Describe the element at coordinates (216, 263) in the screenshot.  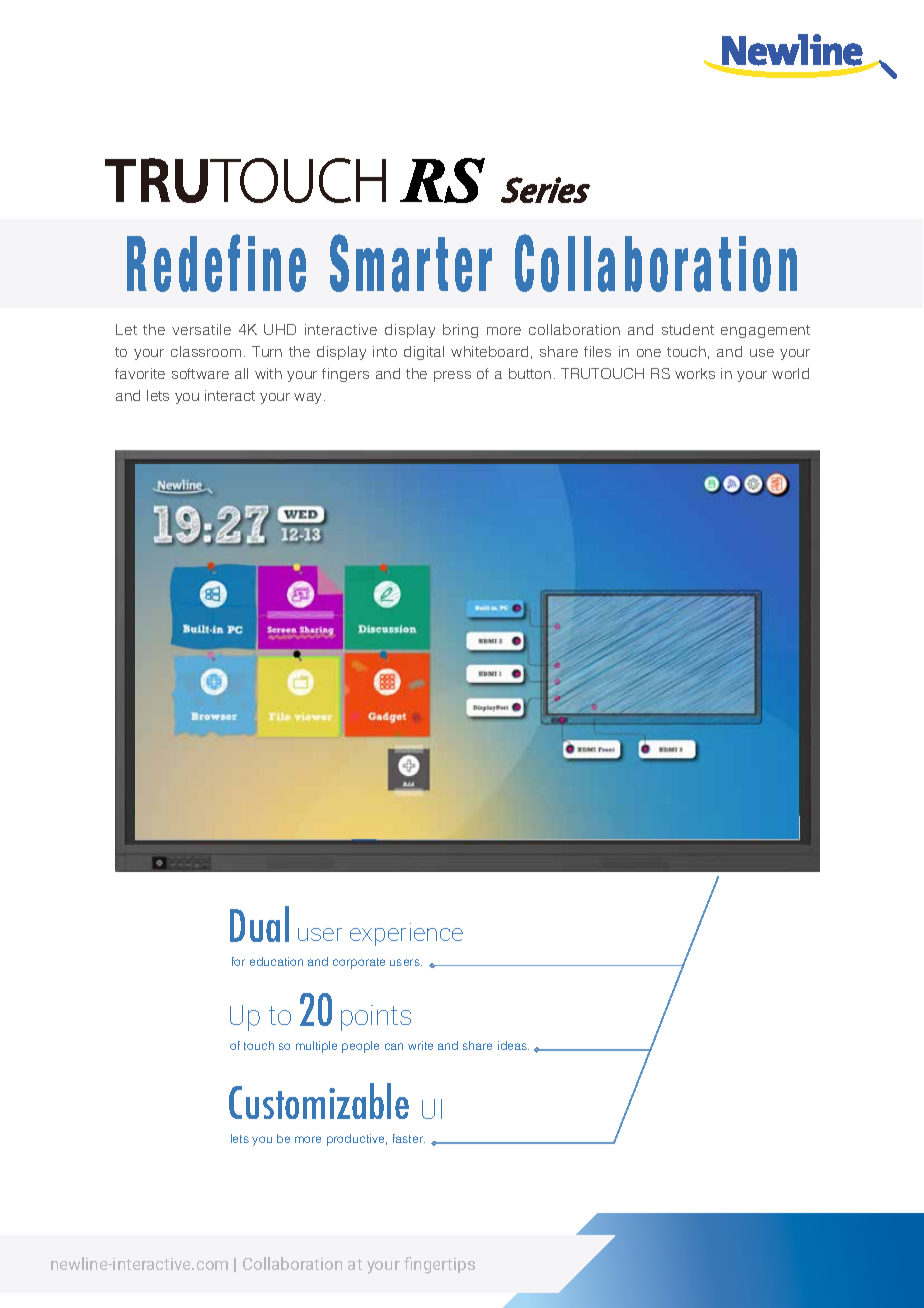
I see `Redefine` at that location.
